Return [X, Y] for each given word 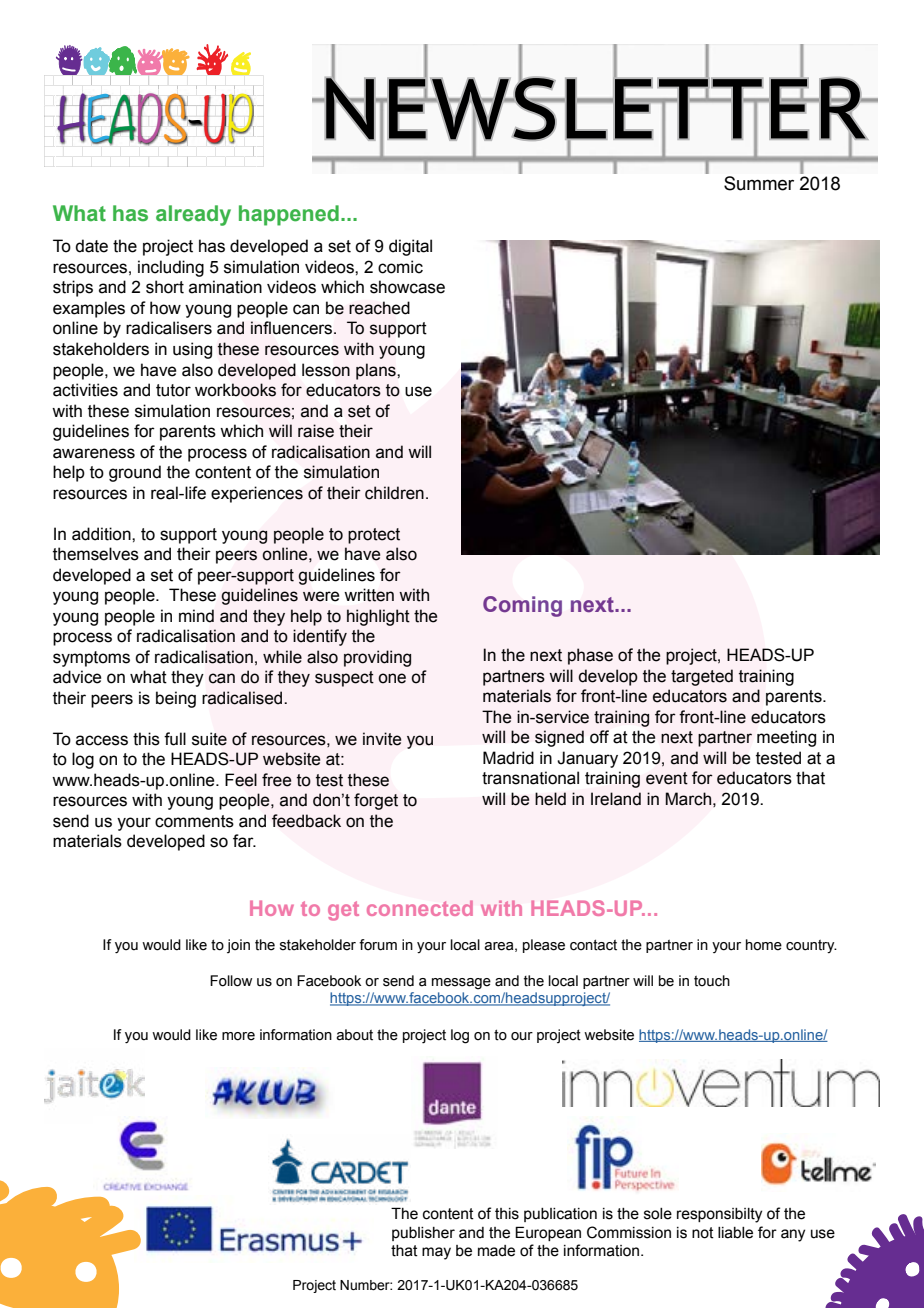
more [238, 1036]
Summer [759, 183]
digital [410, 247]
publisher [423, 1234]
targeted [702, 677]
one [392, 678]
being [176, 699]
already [193, 215]
